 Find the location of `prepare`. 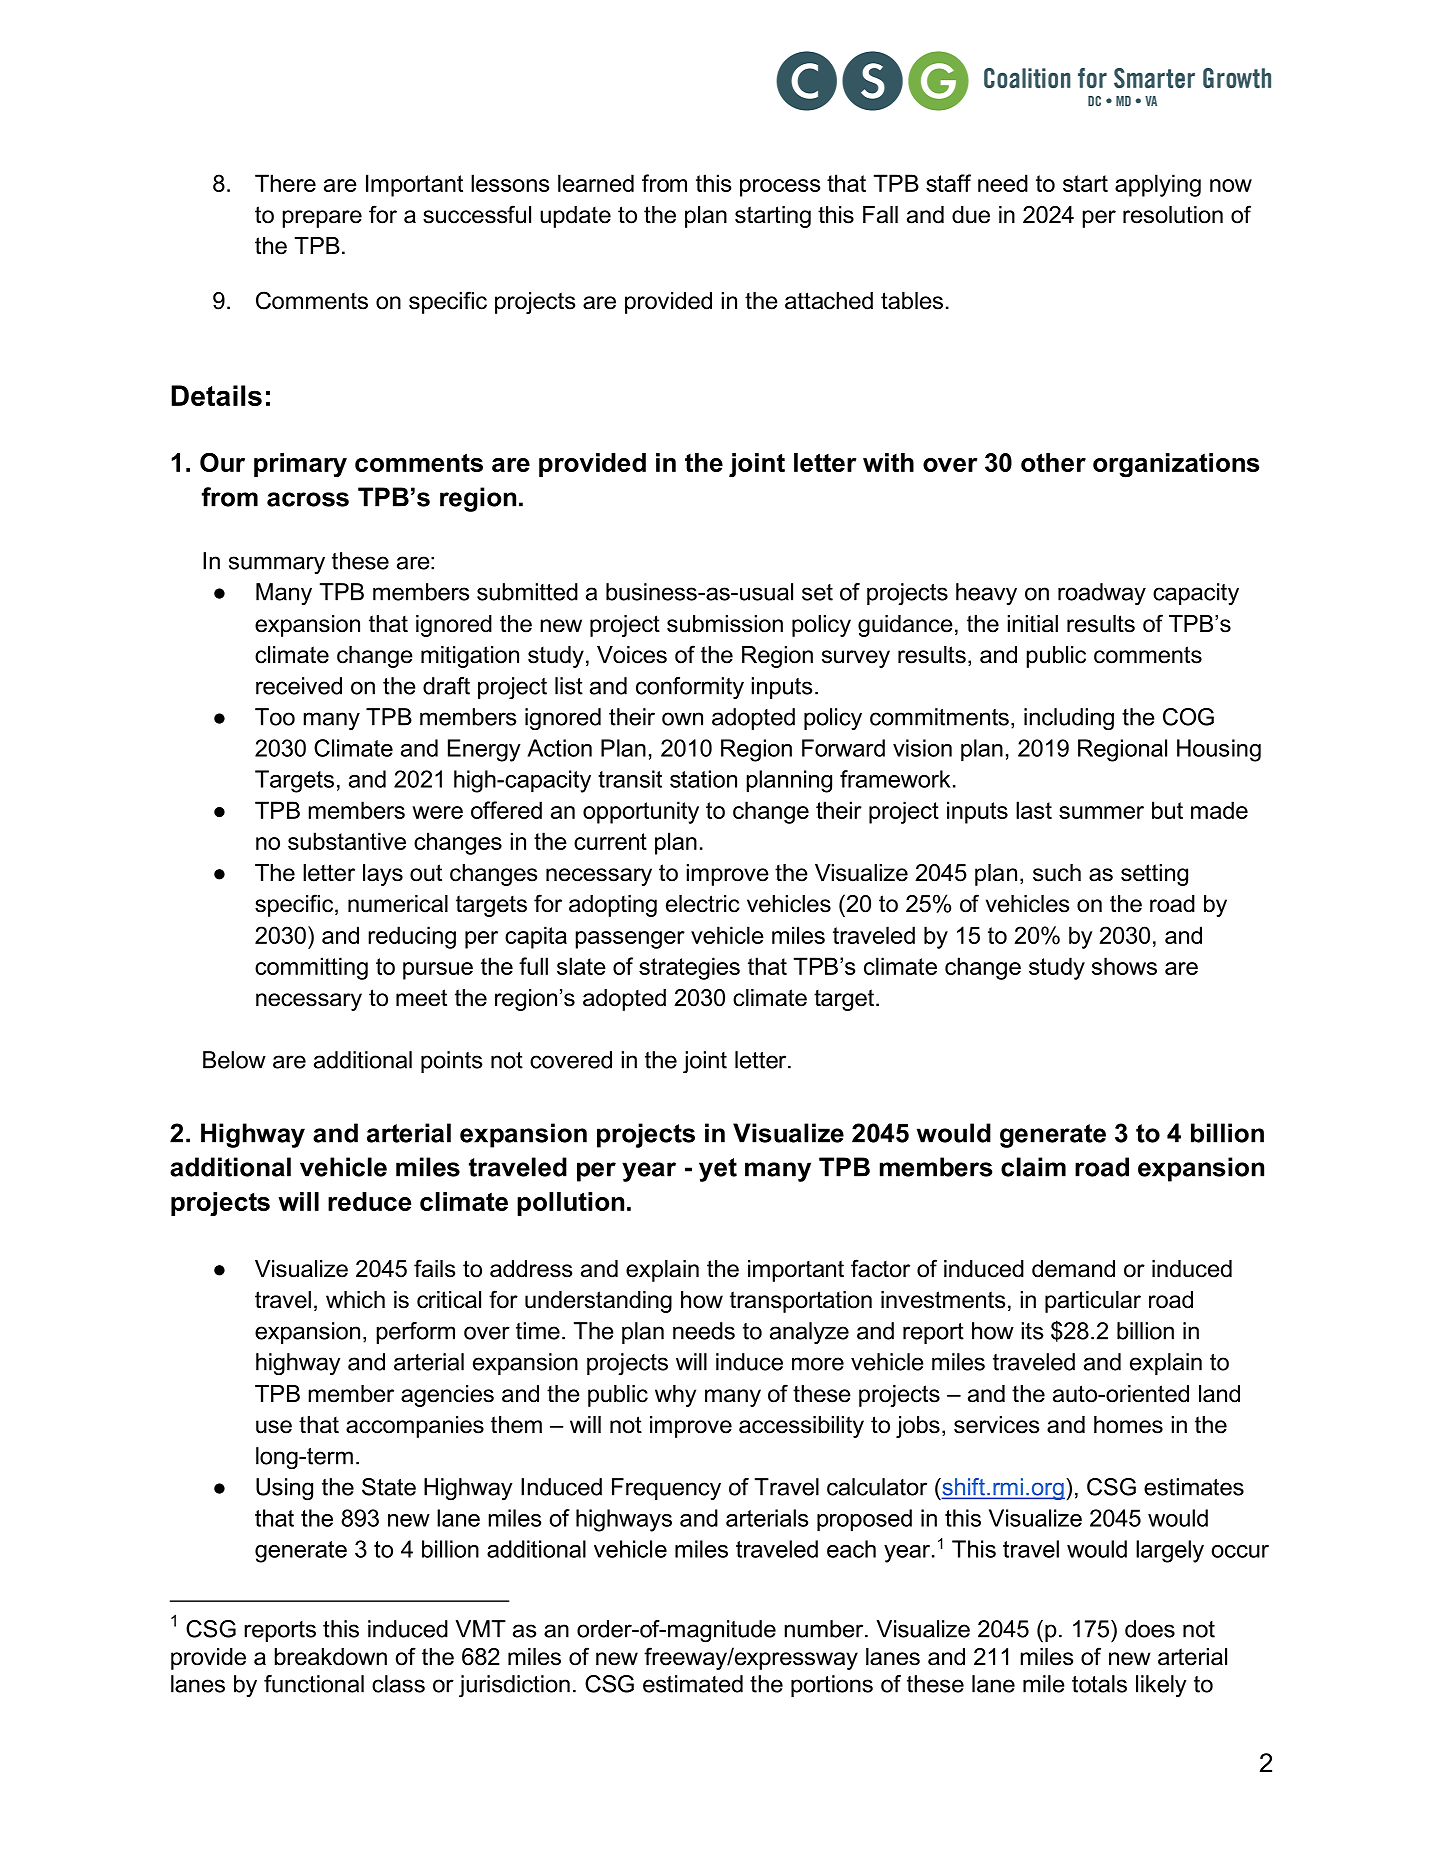

prepare is located at coordinates (322, 219).
